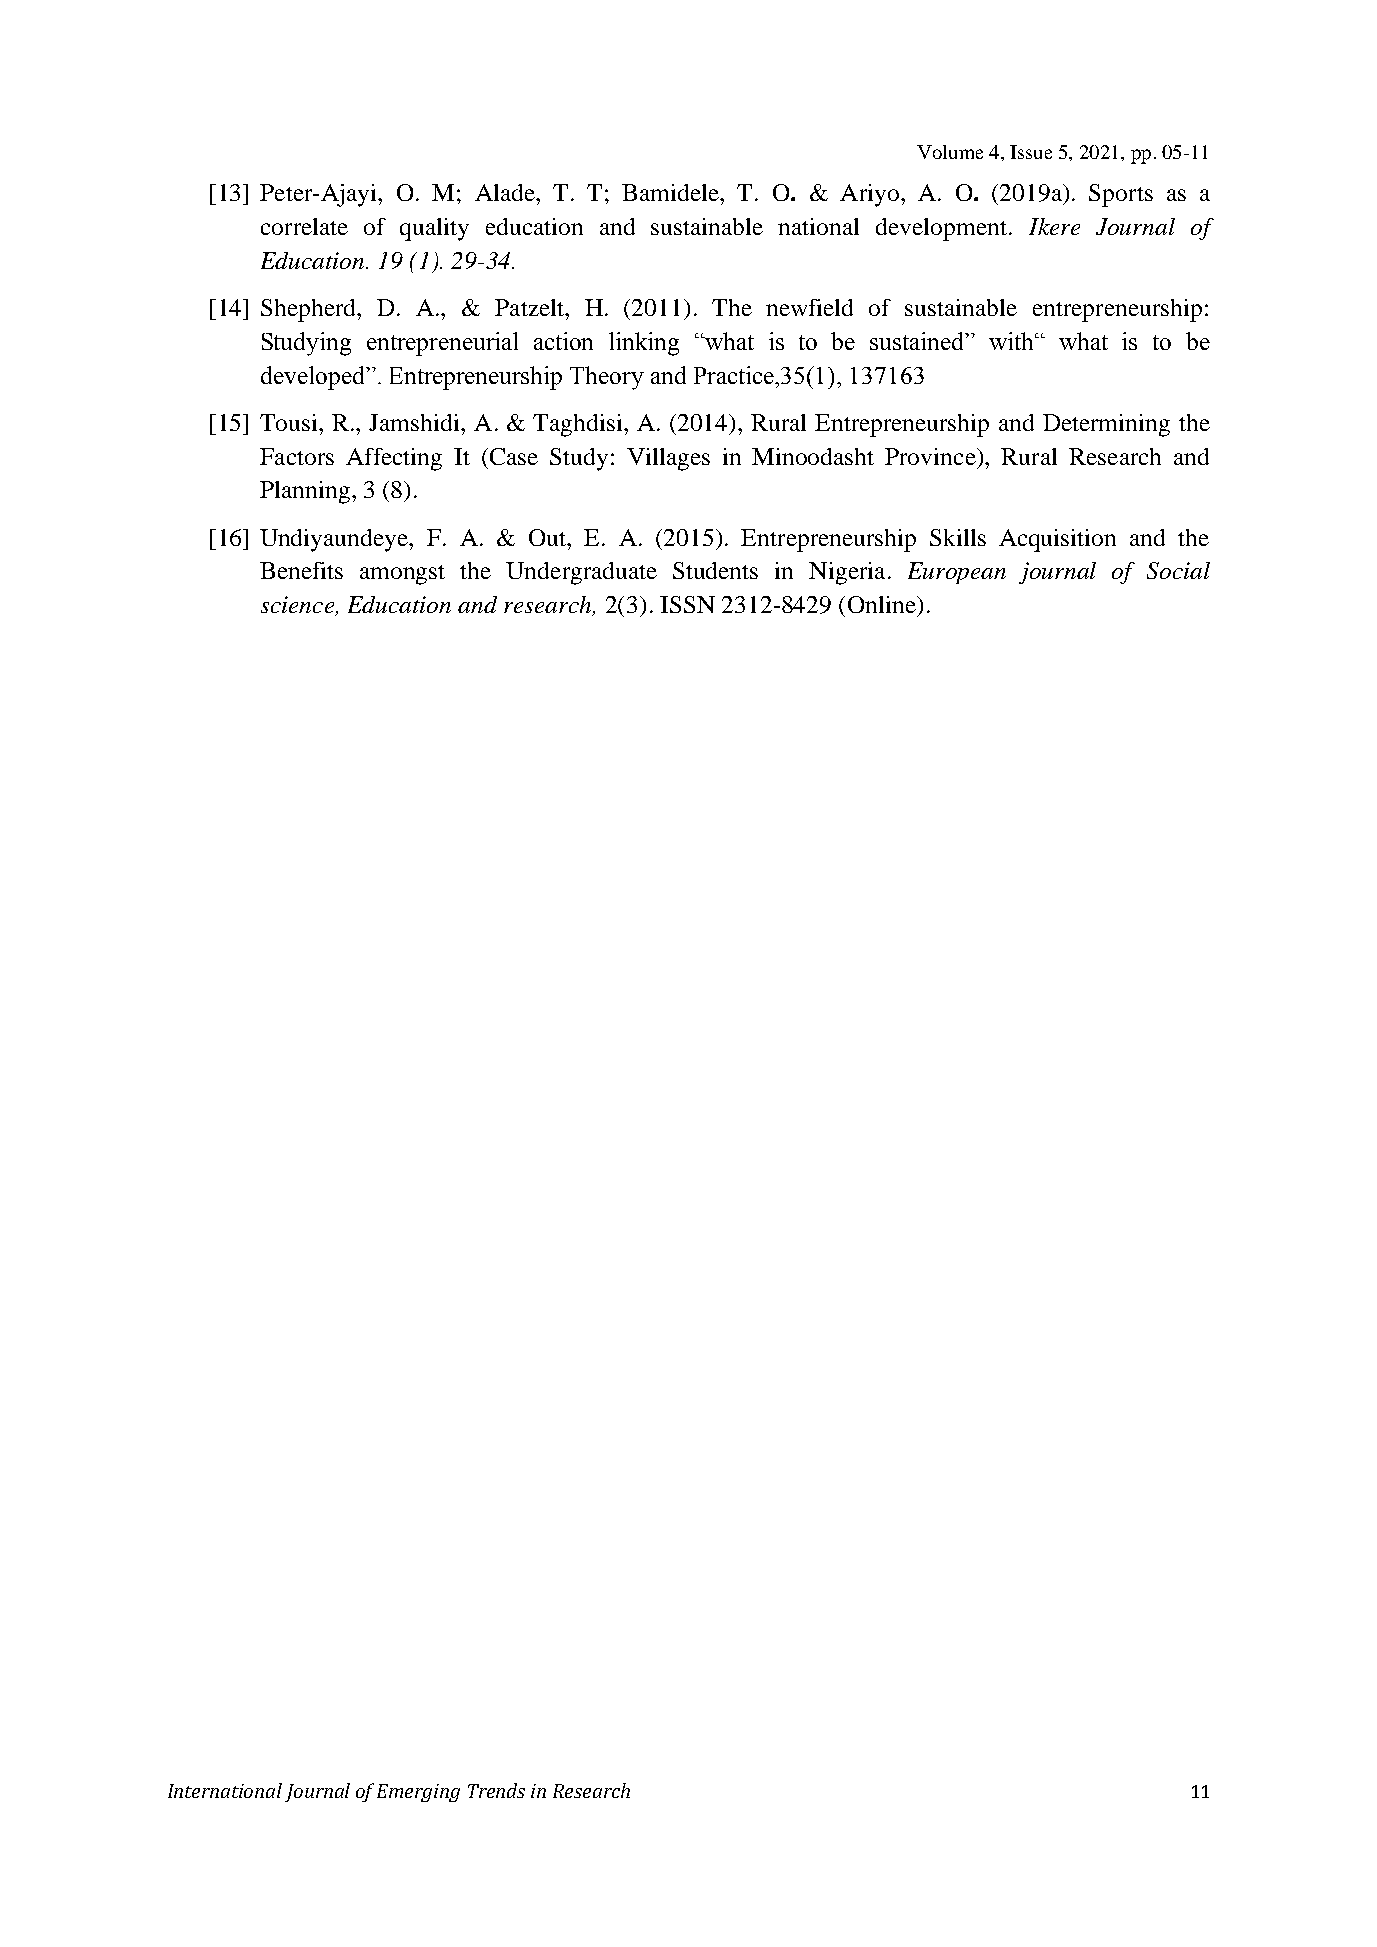 The width and height of the image is (1377, 1947). I want to click on Sports, so click(1121, 195).
